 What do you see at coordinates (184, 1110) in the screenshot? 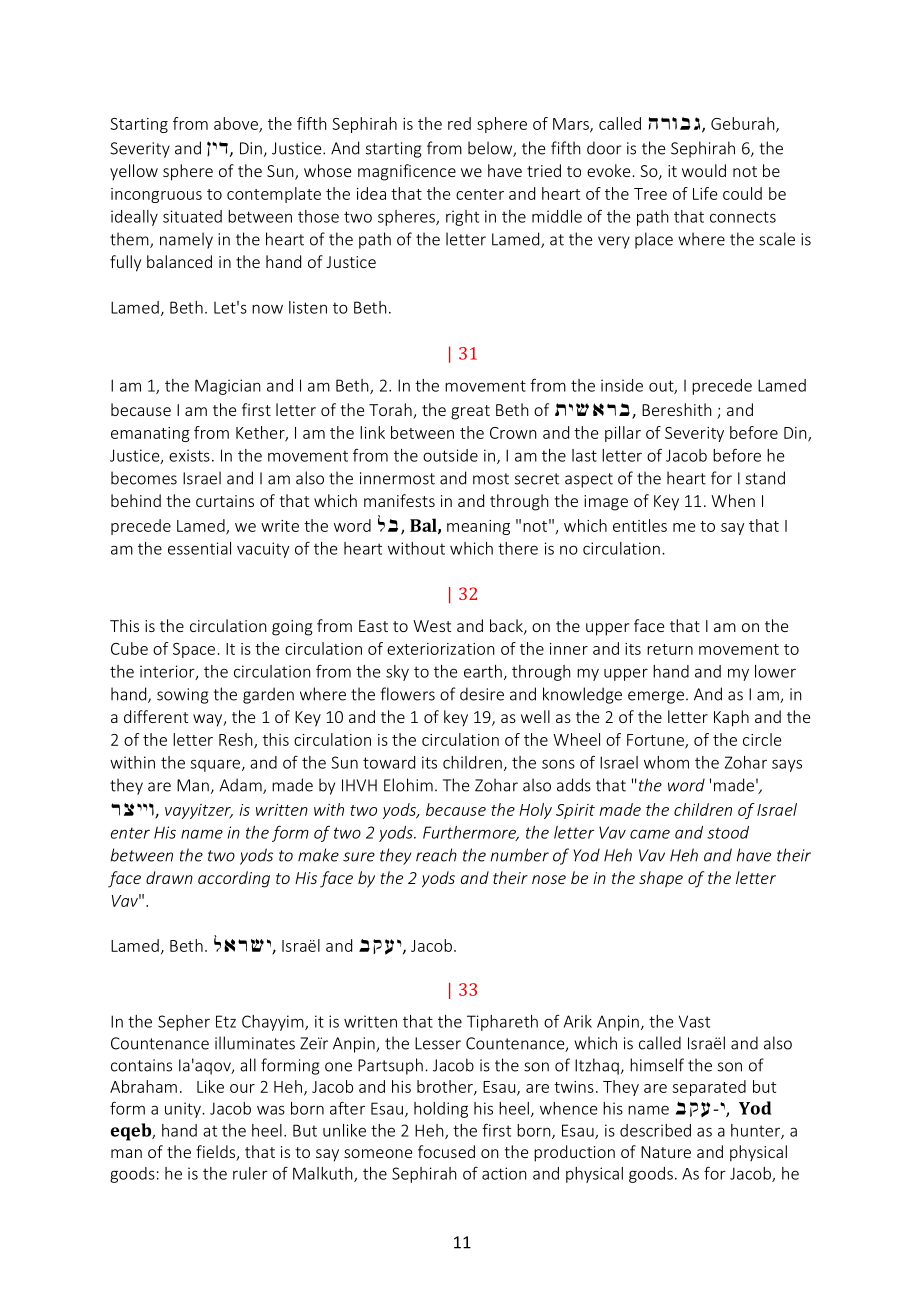
I see `unity` at bounding box center [184, 1110].
